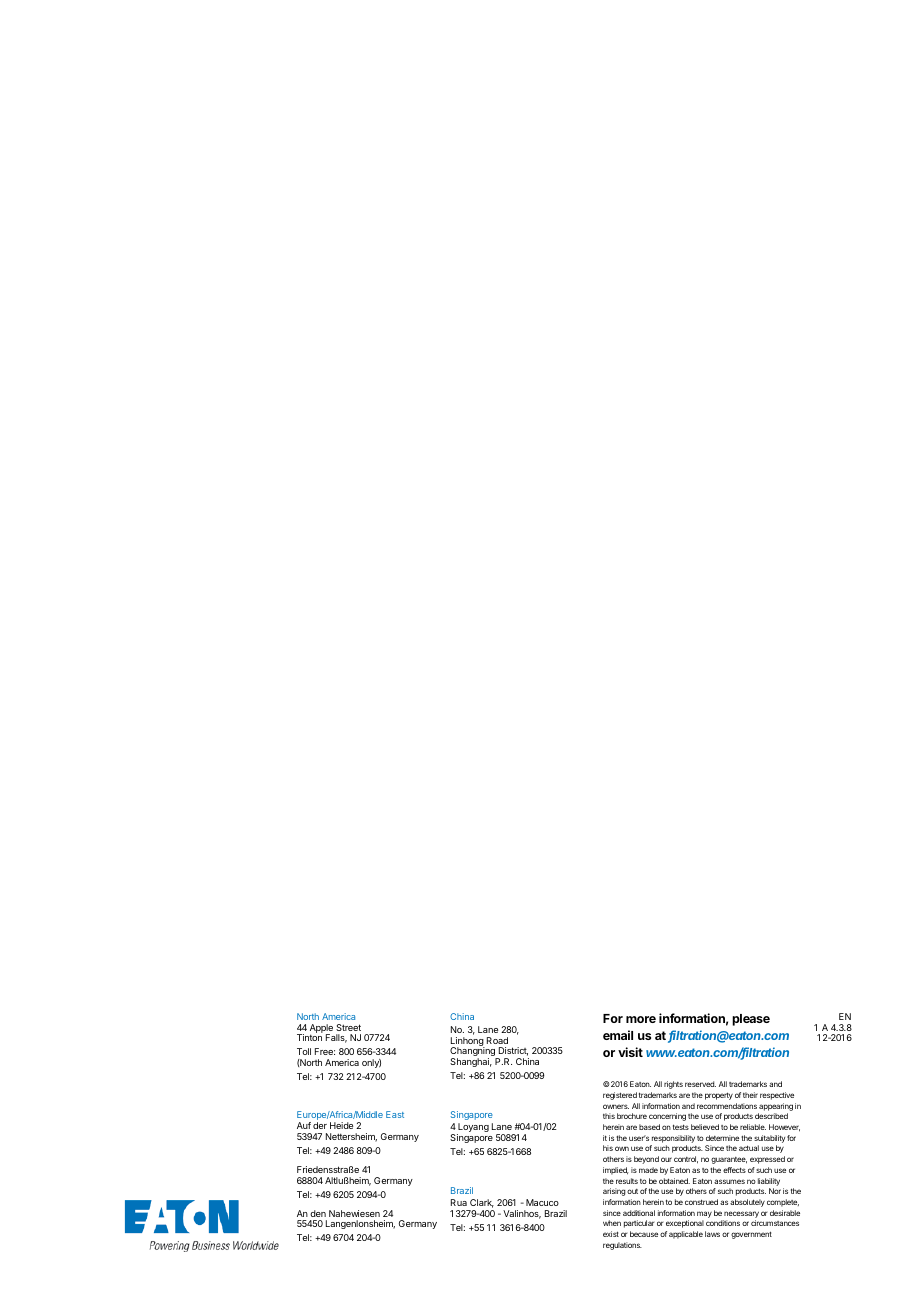  What do you see at coordinates (722, 1138) in the screenshot?
I see `determine` at bounding box center [722, 1138].
